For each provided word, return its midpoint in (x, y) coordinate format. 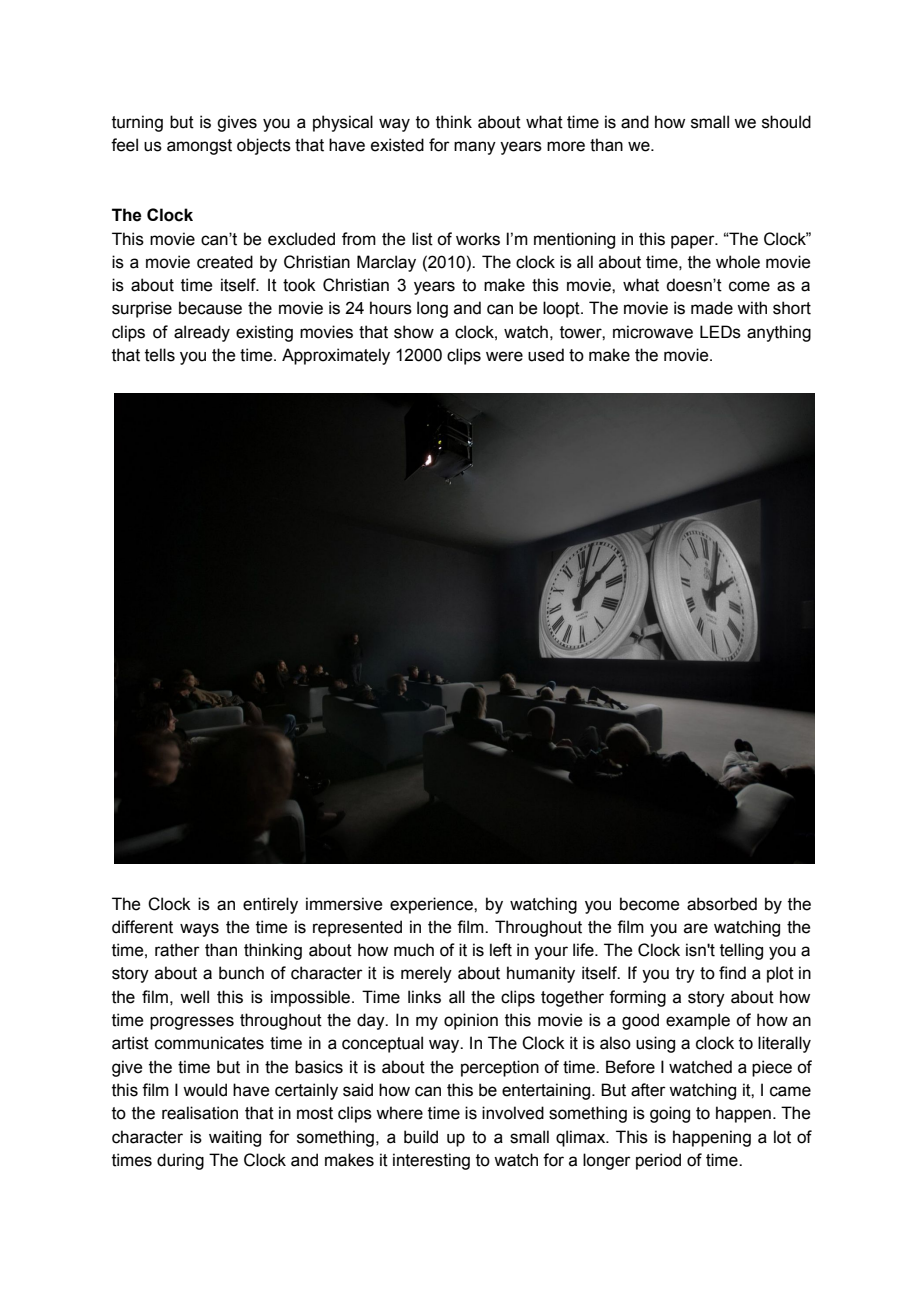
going (670, 1114)
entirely (270, 905)
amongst (199, 147)
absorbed (722, 904)
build (421, 1137)
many (475, 148)
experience (432, 905)
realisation (200, 1113)
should (786, 122)
